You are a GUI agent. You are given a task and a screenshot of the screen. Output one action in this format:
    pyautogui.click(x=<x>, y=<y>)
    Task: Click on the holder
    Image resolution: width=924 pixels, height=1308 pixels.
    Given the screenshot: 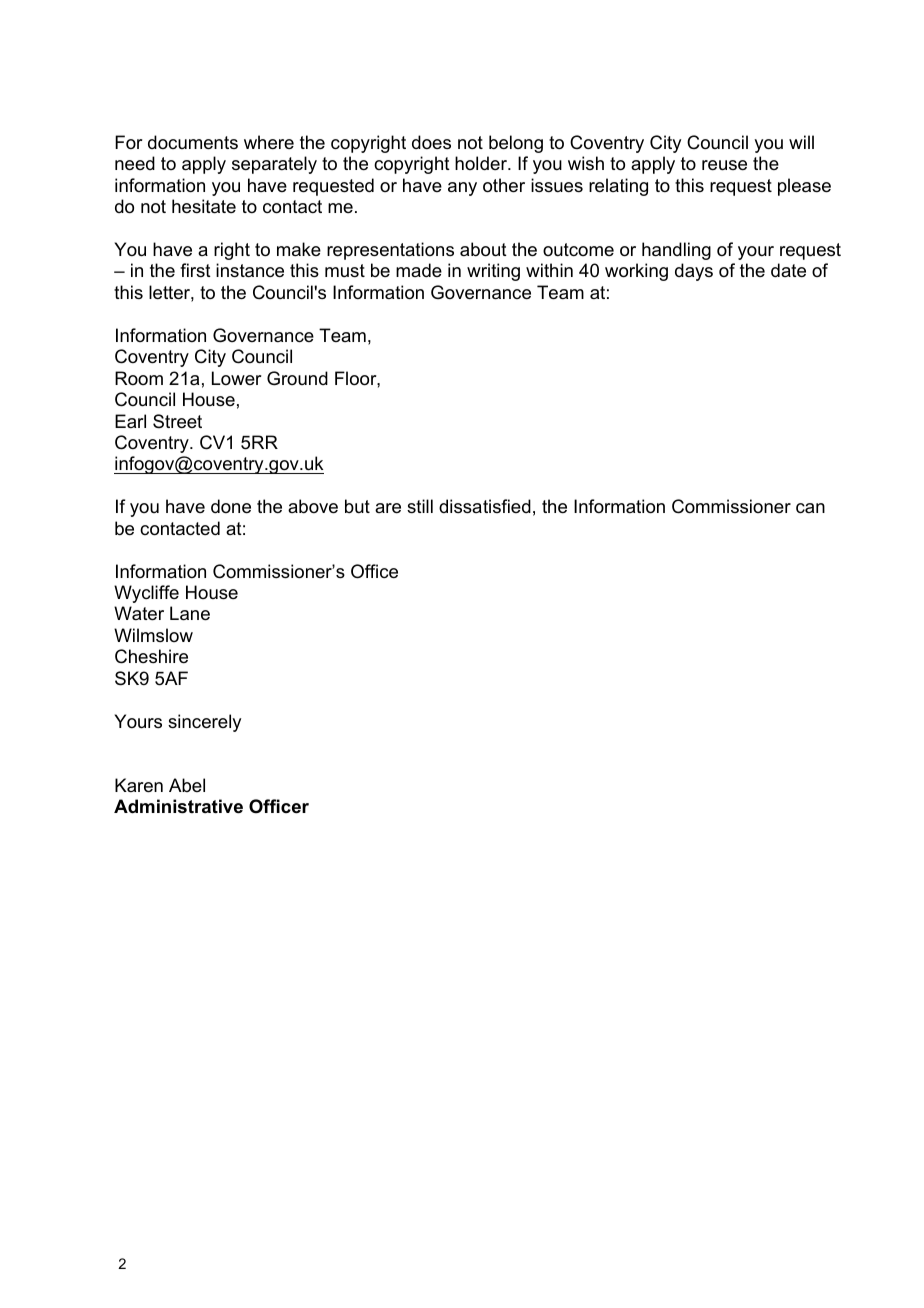 What is the action you would take?
    pyautogui.click(x=482, y=163)
